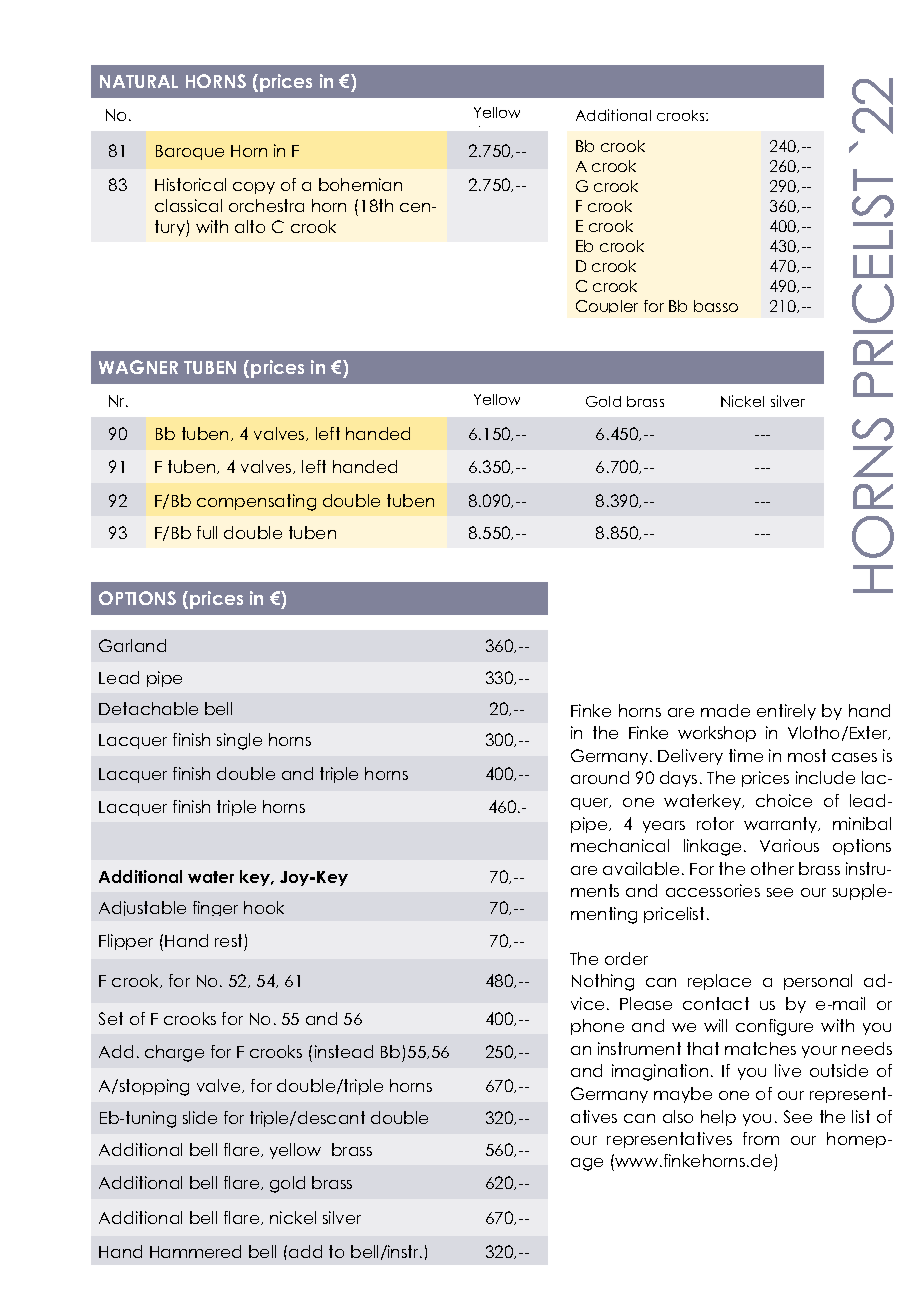 The image size is (924, 1308). What do you see at coordinates (716, 306) in the image?
I see `basso` at bounding box center [716, 306].
